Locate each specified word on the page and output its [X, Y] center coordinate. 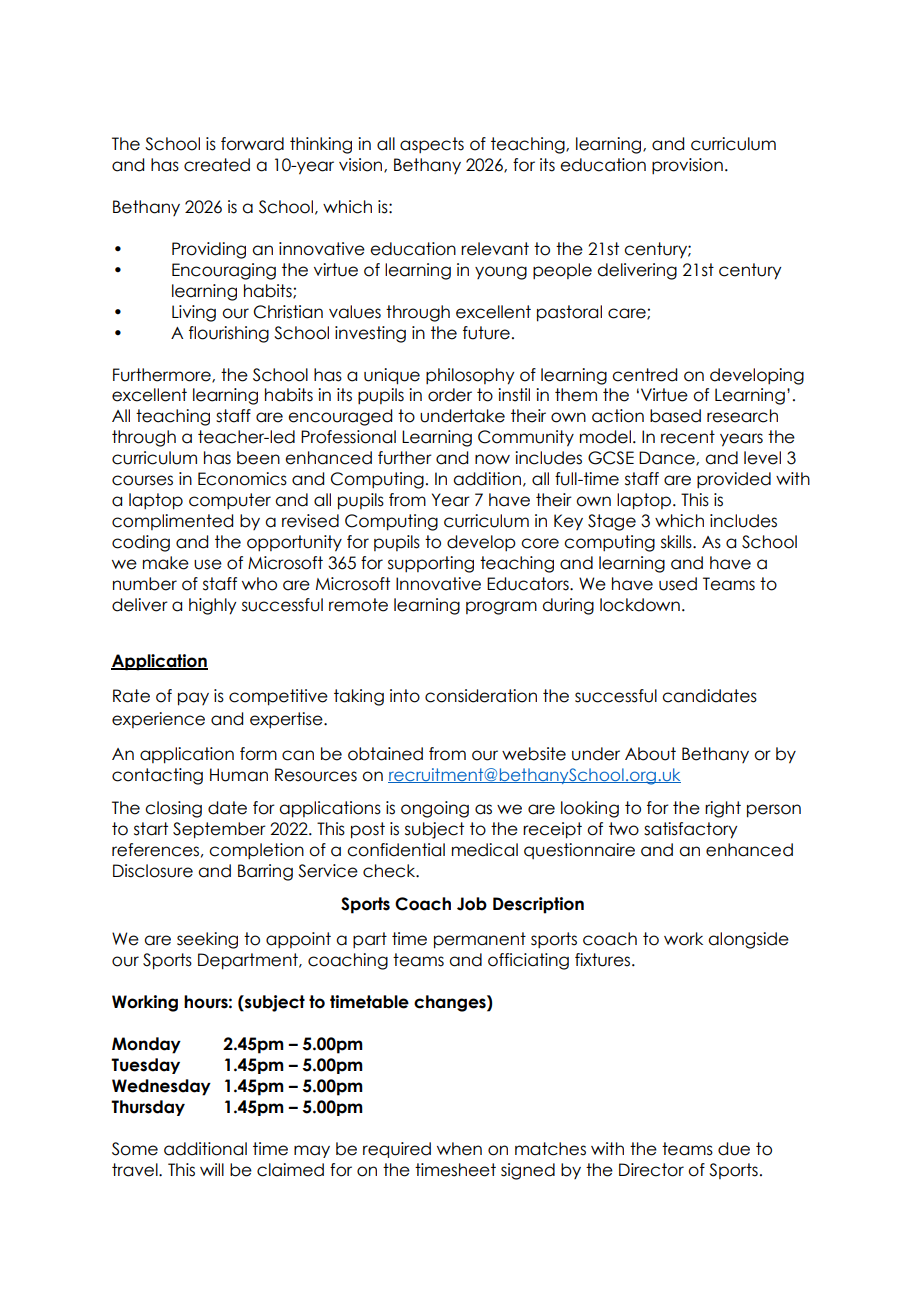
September [219, 830]
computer [230, 501]
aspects [432, 145]
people [562, 271]
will [212, 1169]
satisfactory [690, 830]
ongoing [435, 809]
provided [734, 480]
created [217, 165]
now [492, 459]
